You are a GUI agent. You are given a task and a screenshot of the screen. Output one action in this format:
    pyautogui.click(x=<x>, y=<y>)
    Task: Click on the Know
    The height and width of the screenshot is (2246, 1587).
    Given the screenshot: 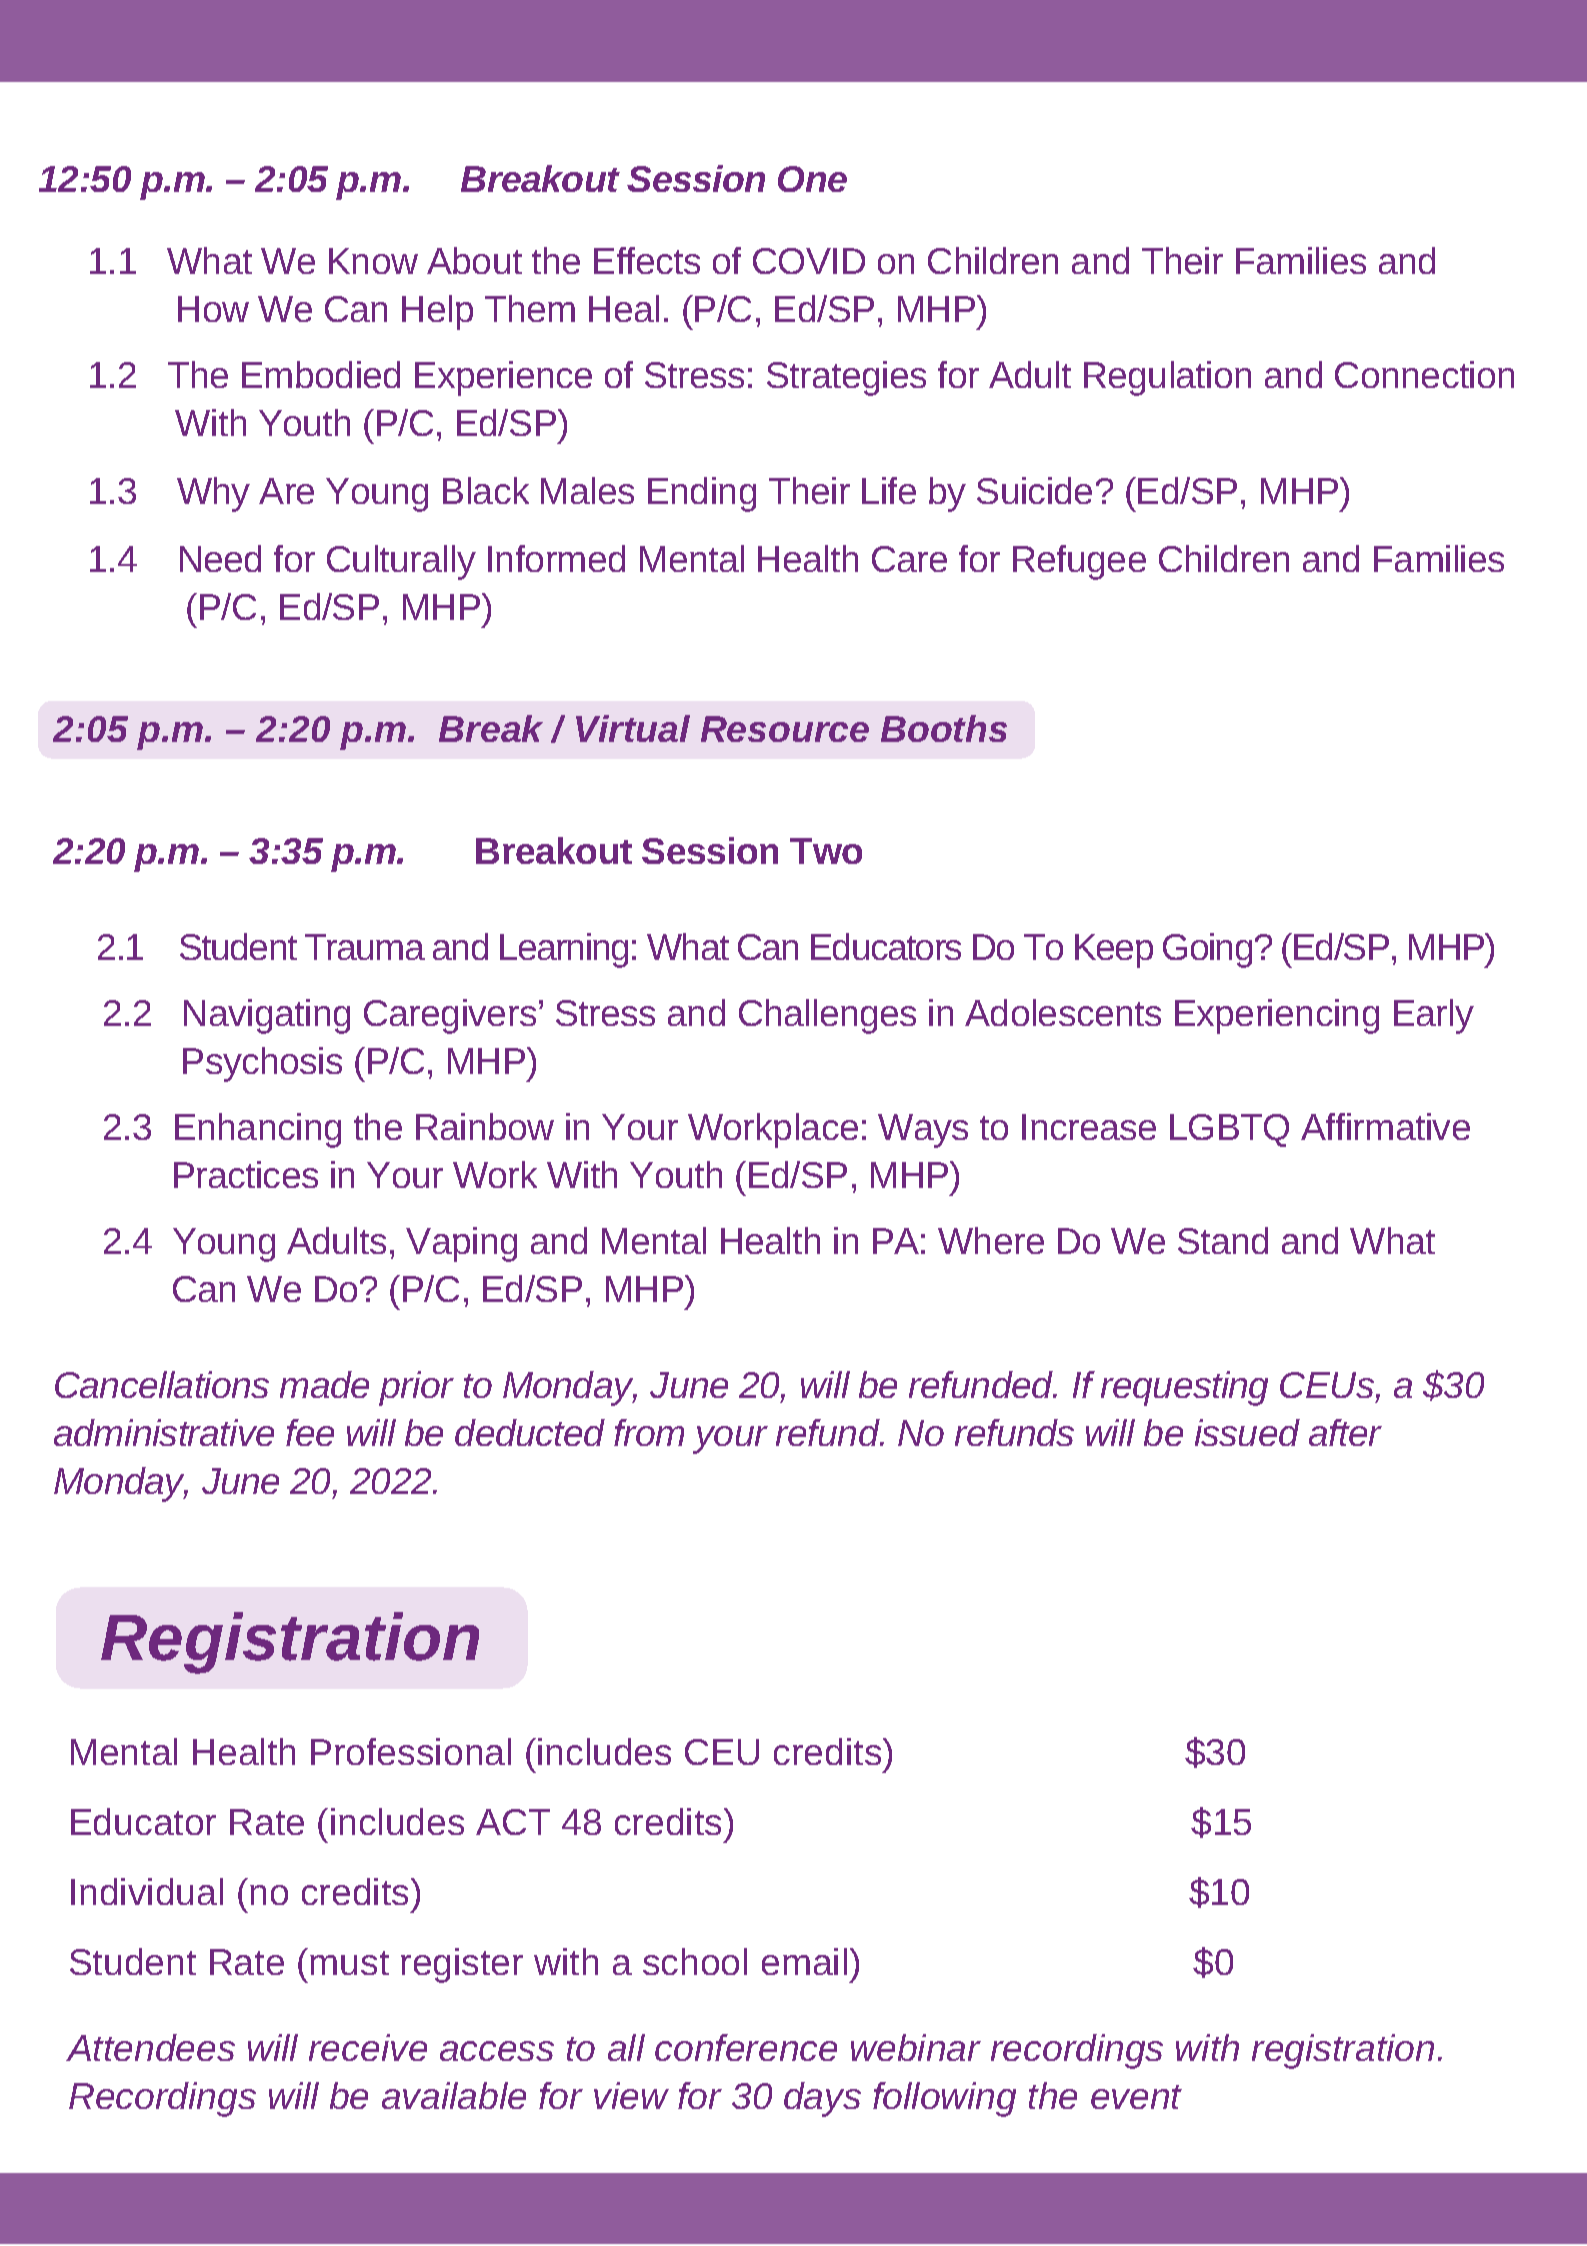 What is the action you would take?
    pyautogui.click(x=373, y=261)
